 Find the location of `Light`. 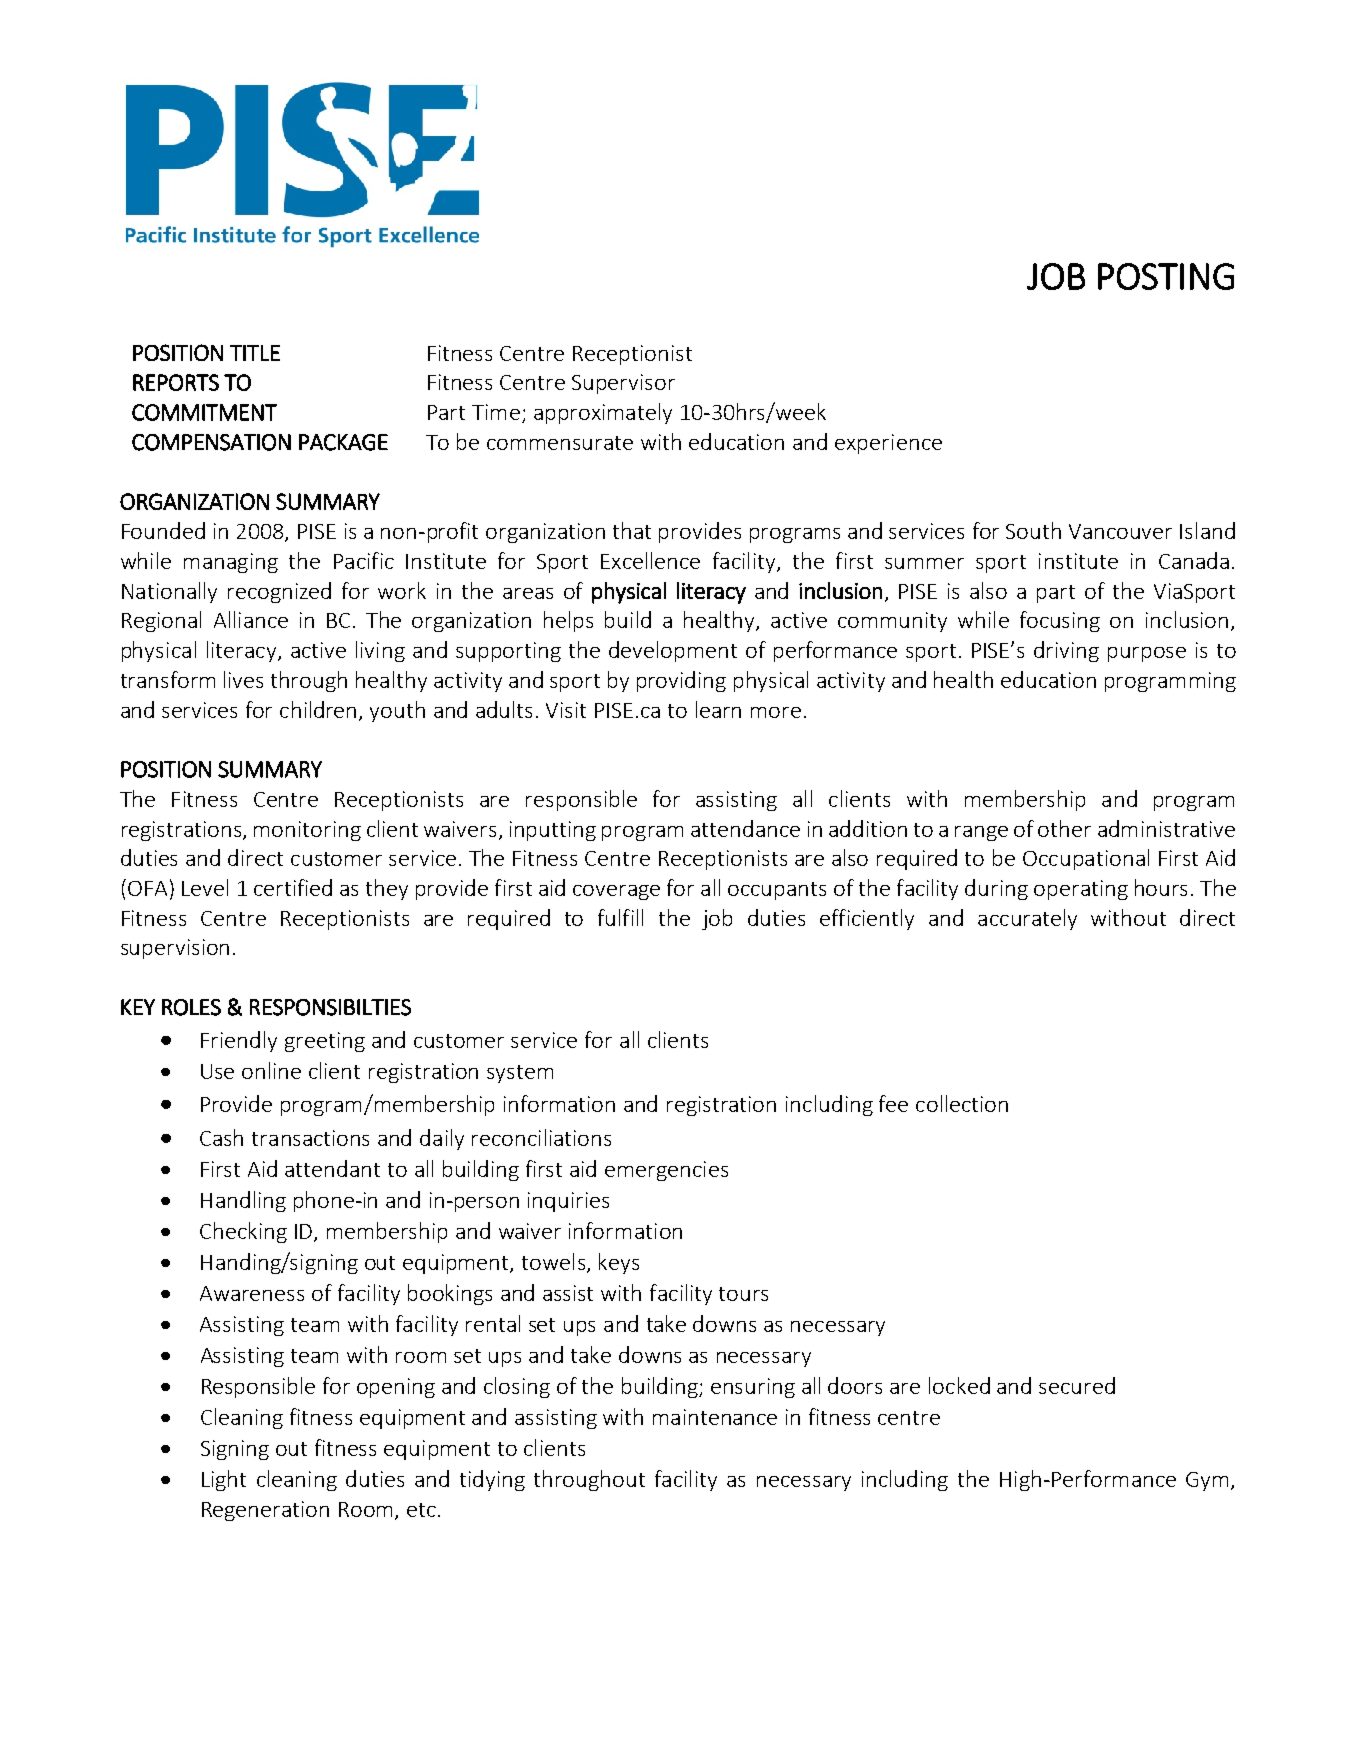

Light is located at coordinates (224, 1480).
